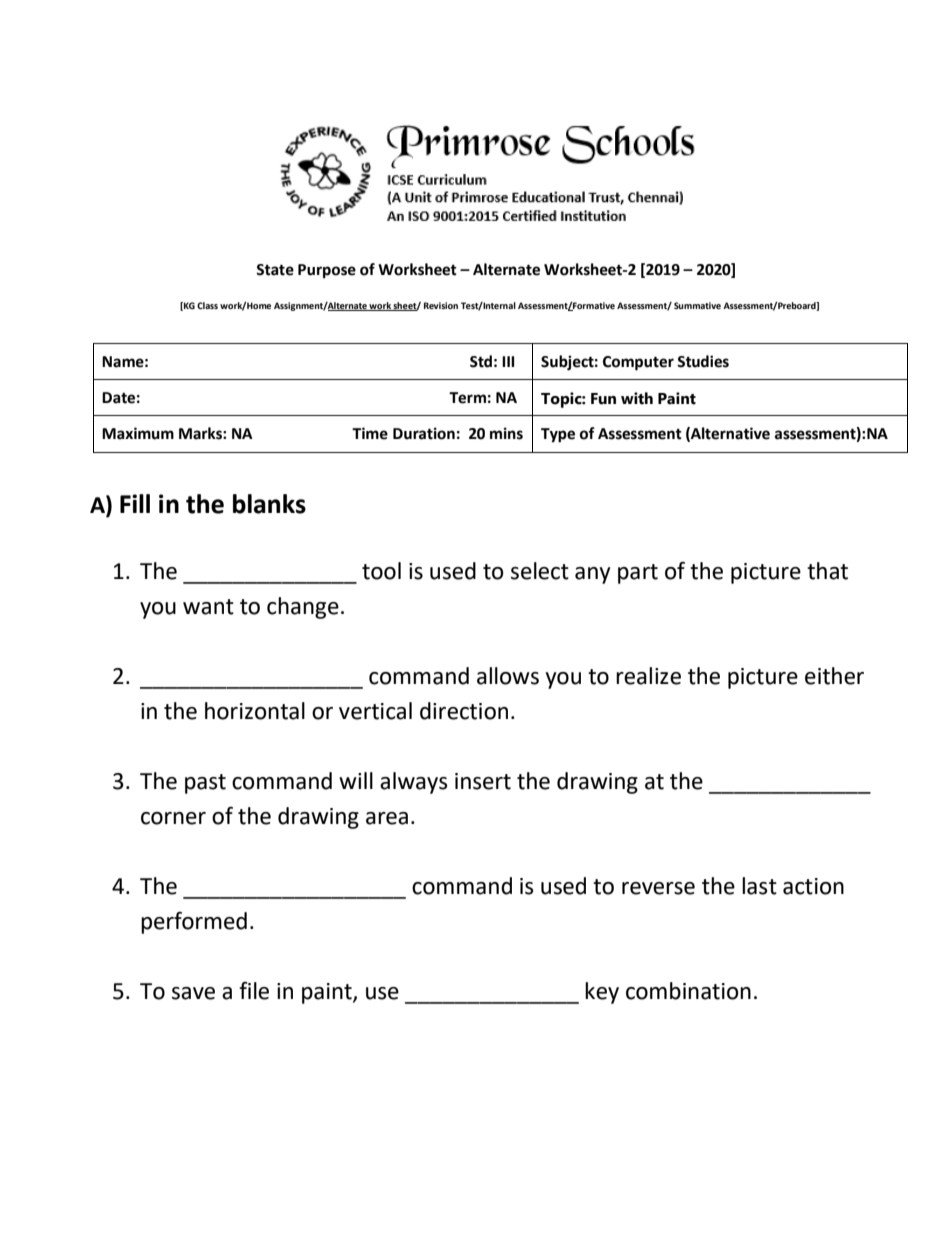 The image size is (952, 1233). Describe the element at coordinates (759, 886) in the screenshot. I see `last` at that location.
